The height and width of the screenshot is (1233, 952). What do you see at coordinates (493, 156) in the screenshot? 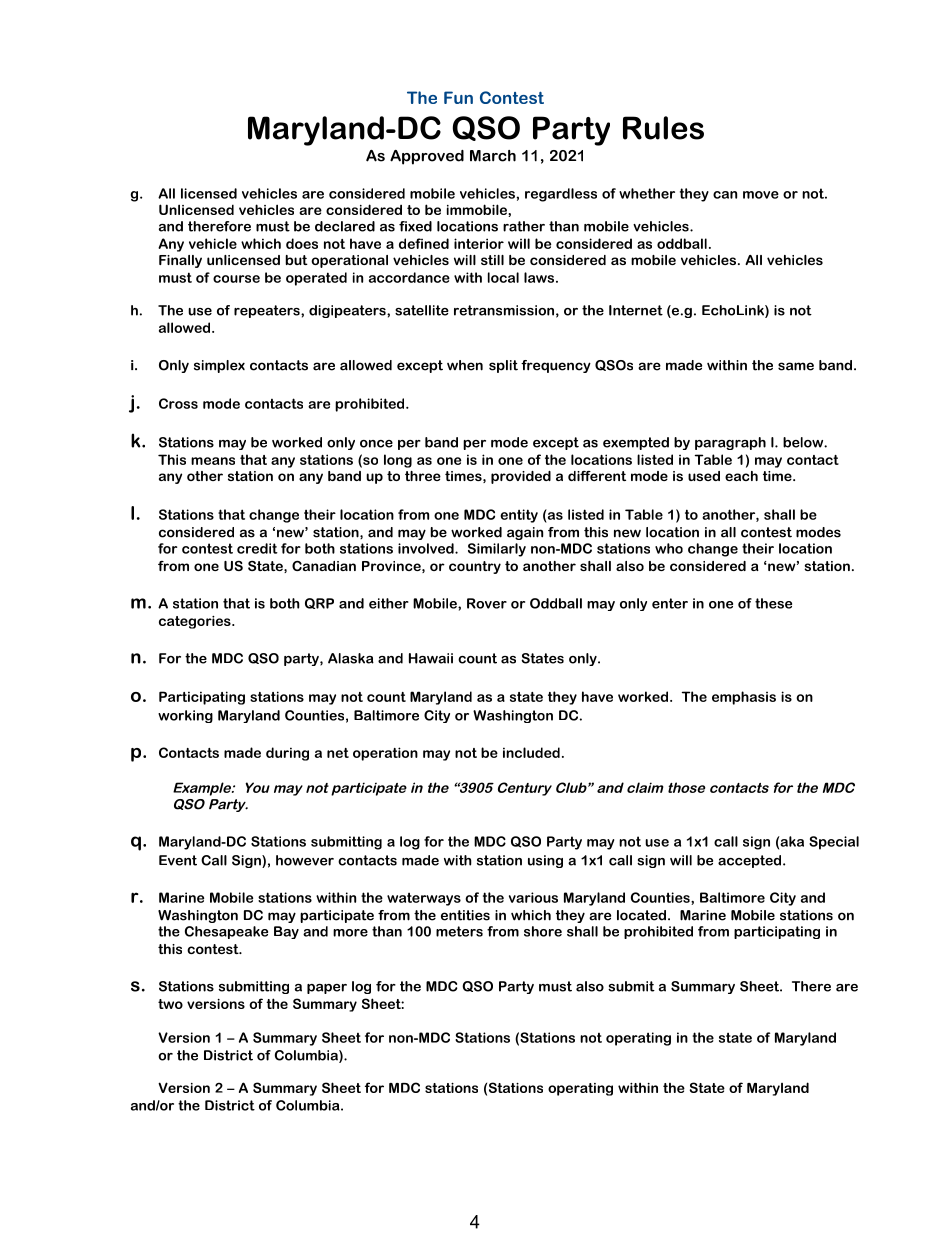
I see `March` at bounding box center [493, 156].
